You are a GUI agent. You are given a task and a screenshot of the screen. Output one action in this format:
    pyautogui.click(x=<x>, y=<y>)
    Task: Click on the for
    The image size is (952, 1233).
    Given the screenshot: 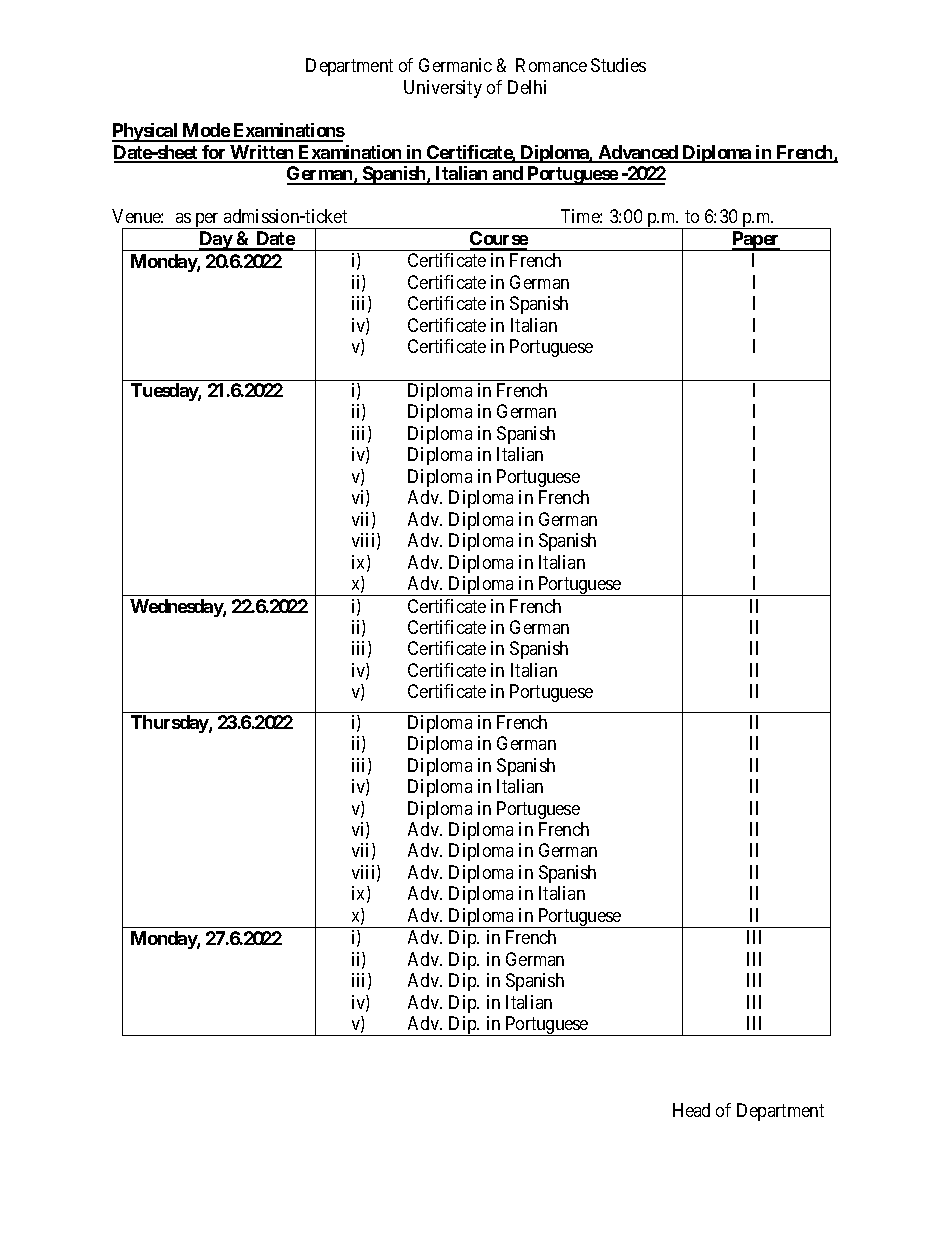 What is the action you would take?
    pyautogui.click(x=214, y=153)
